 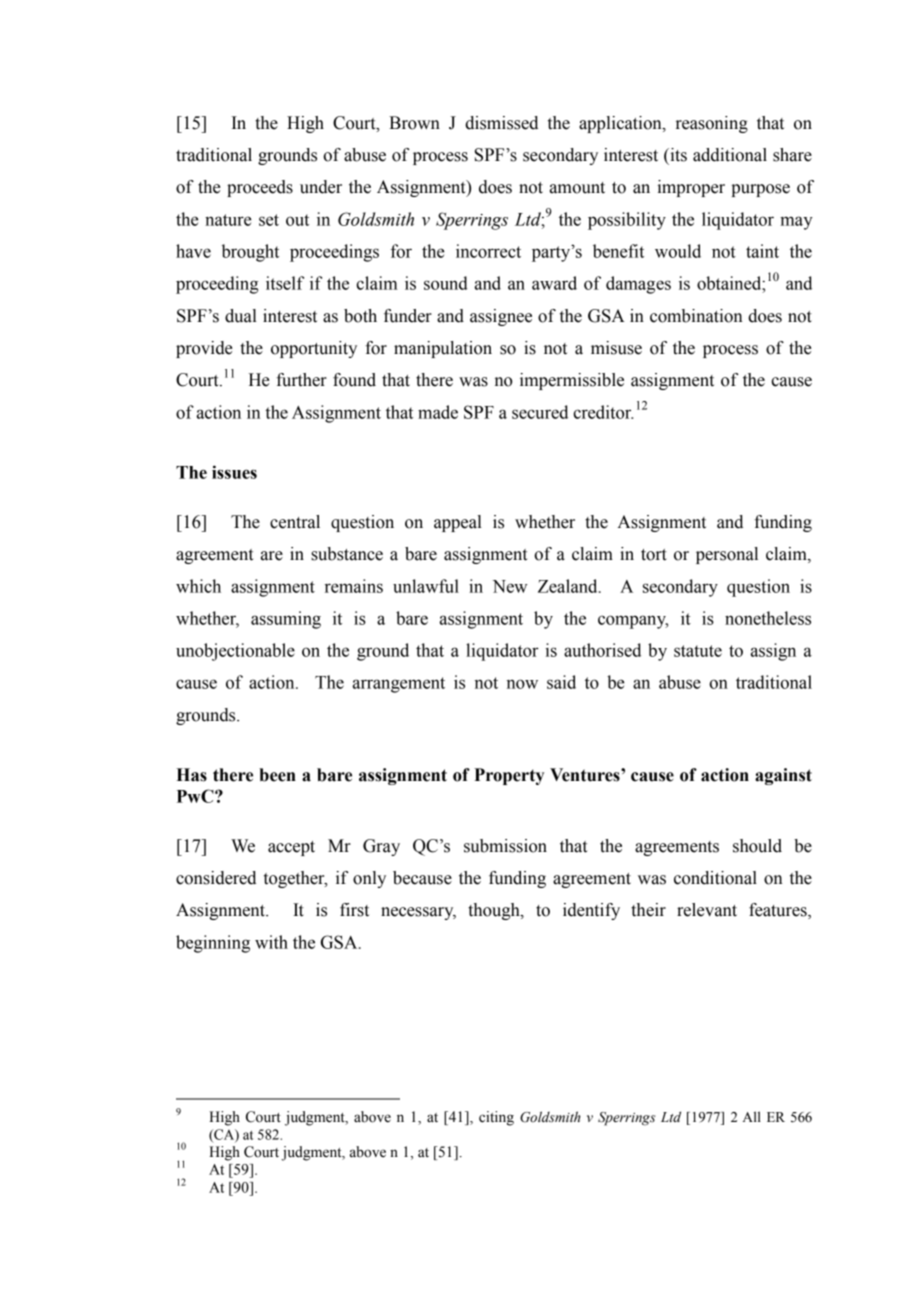 What do you see at coordinates (234, 472) in the image?
I see `issues` at bounding box center [234, 472].
